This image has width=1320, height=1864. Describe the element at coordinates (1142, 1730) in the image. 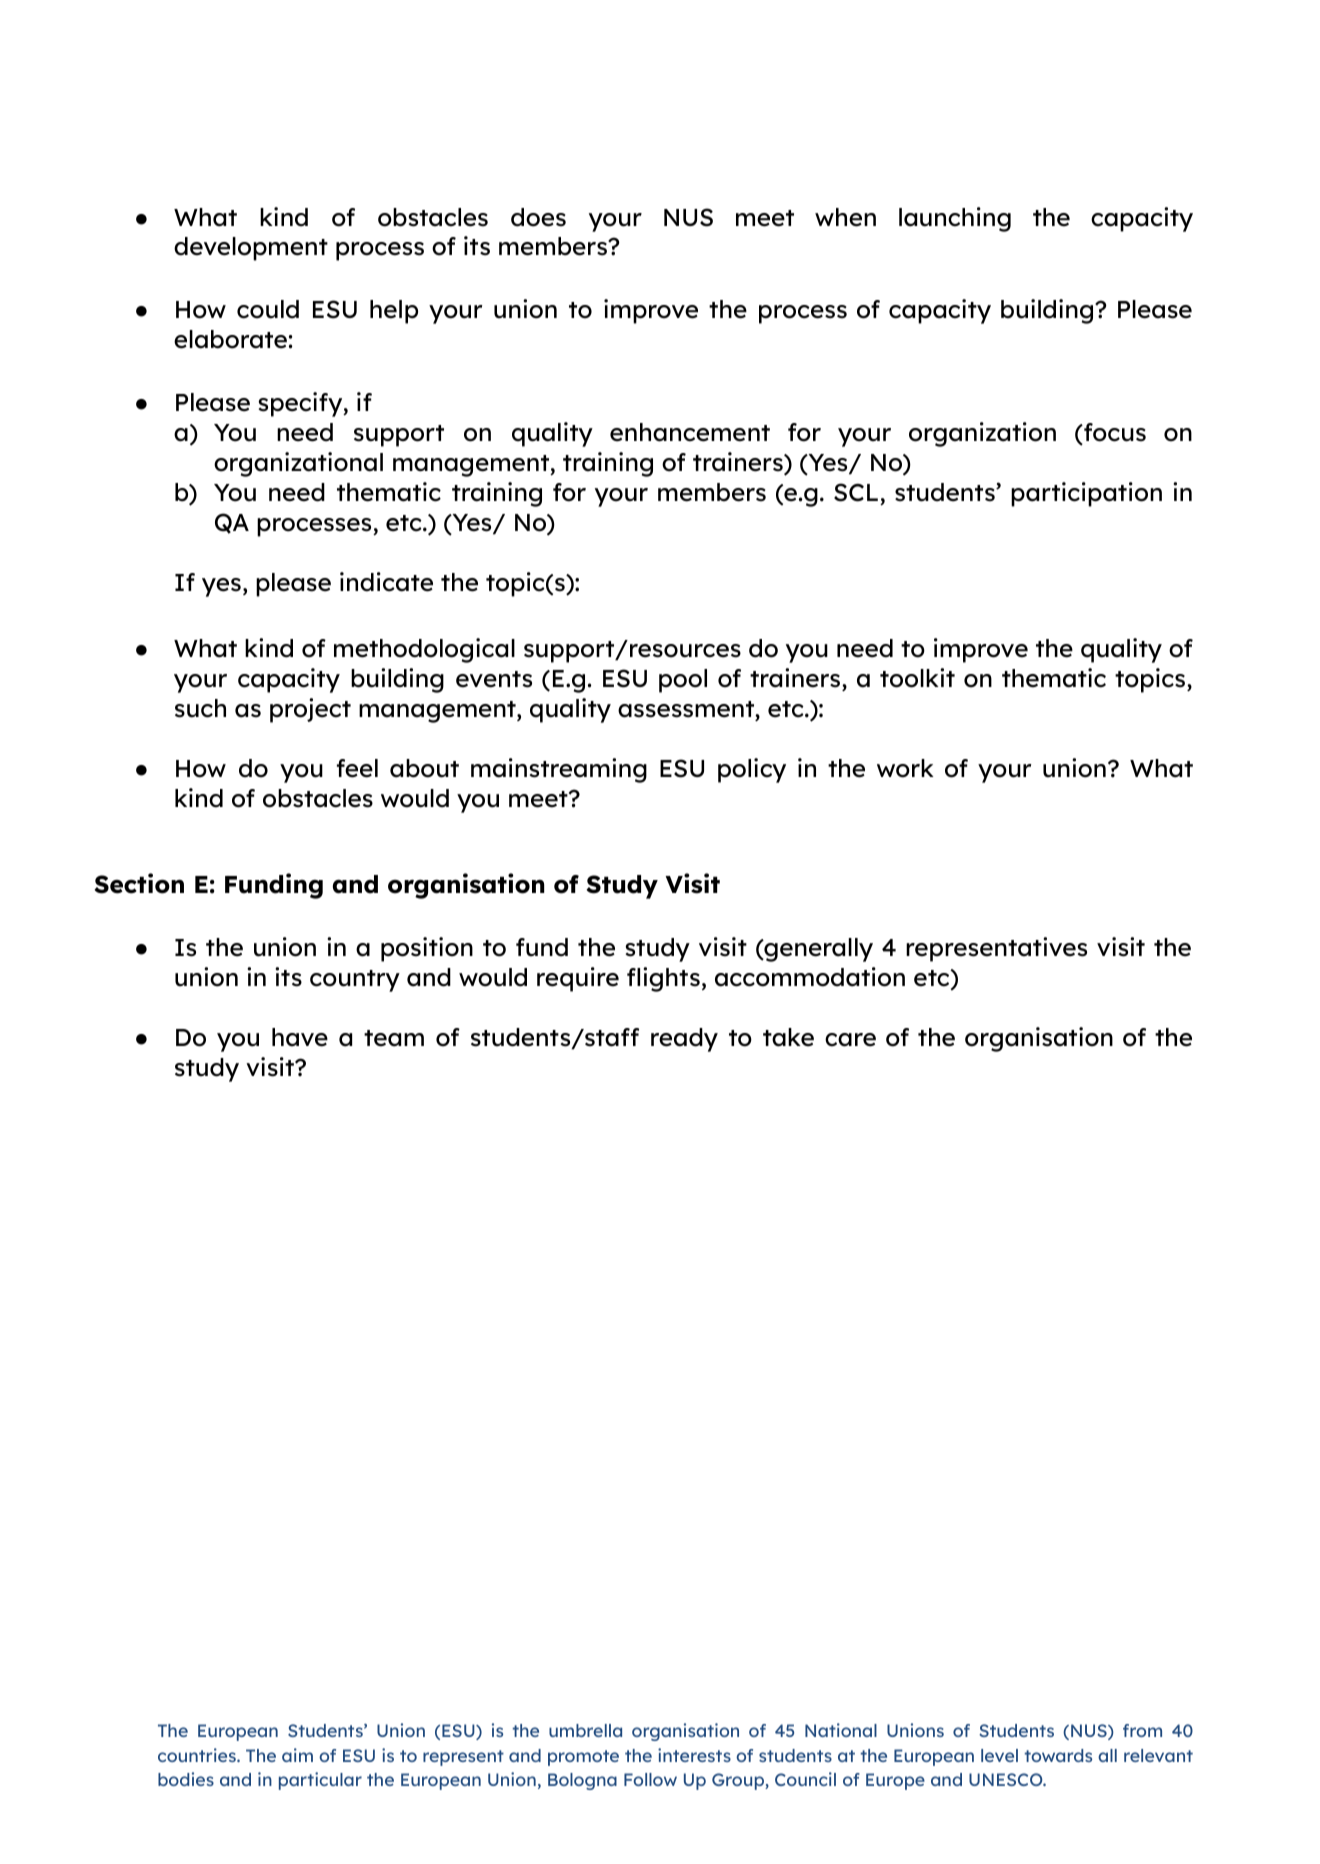

I see `from` at that location.
